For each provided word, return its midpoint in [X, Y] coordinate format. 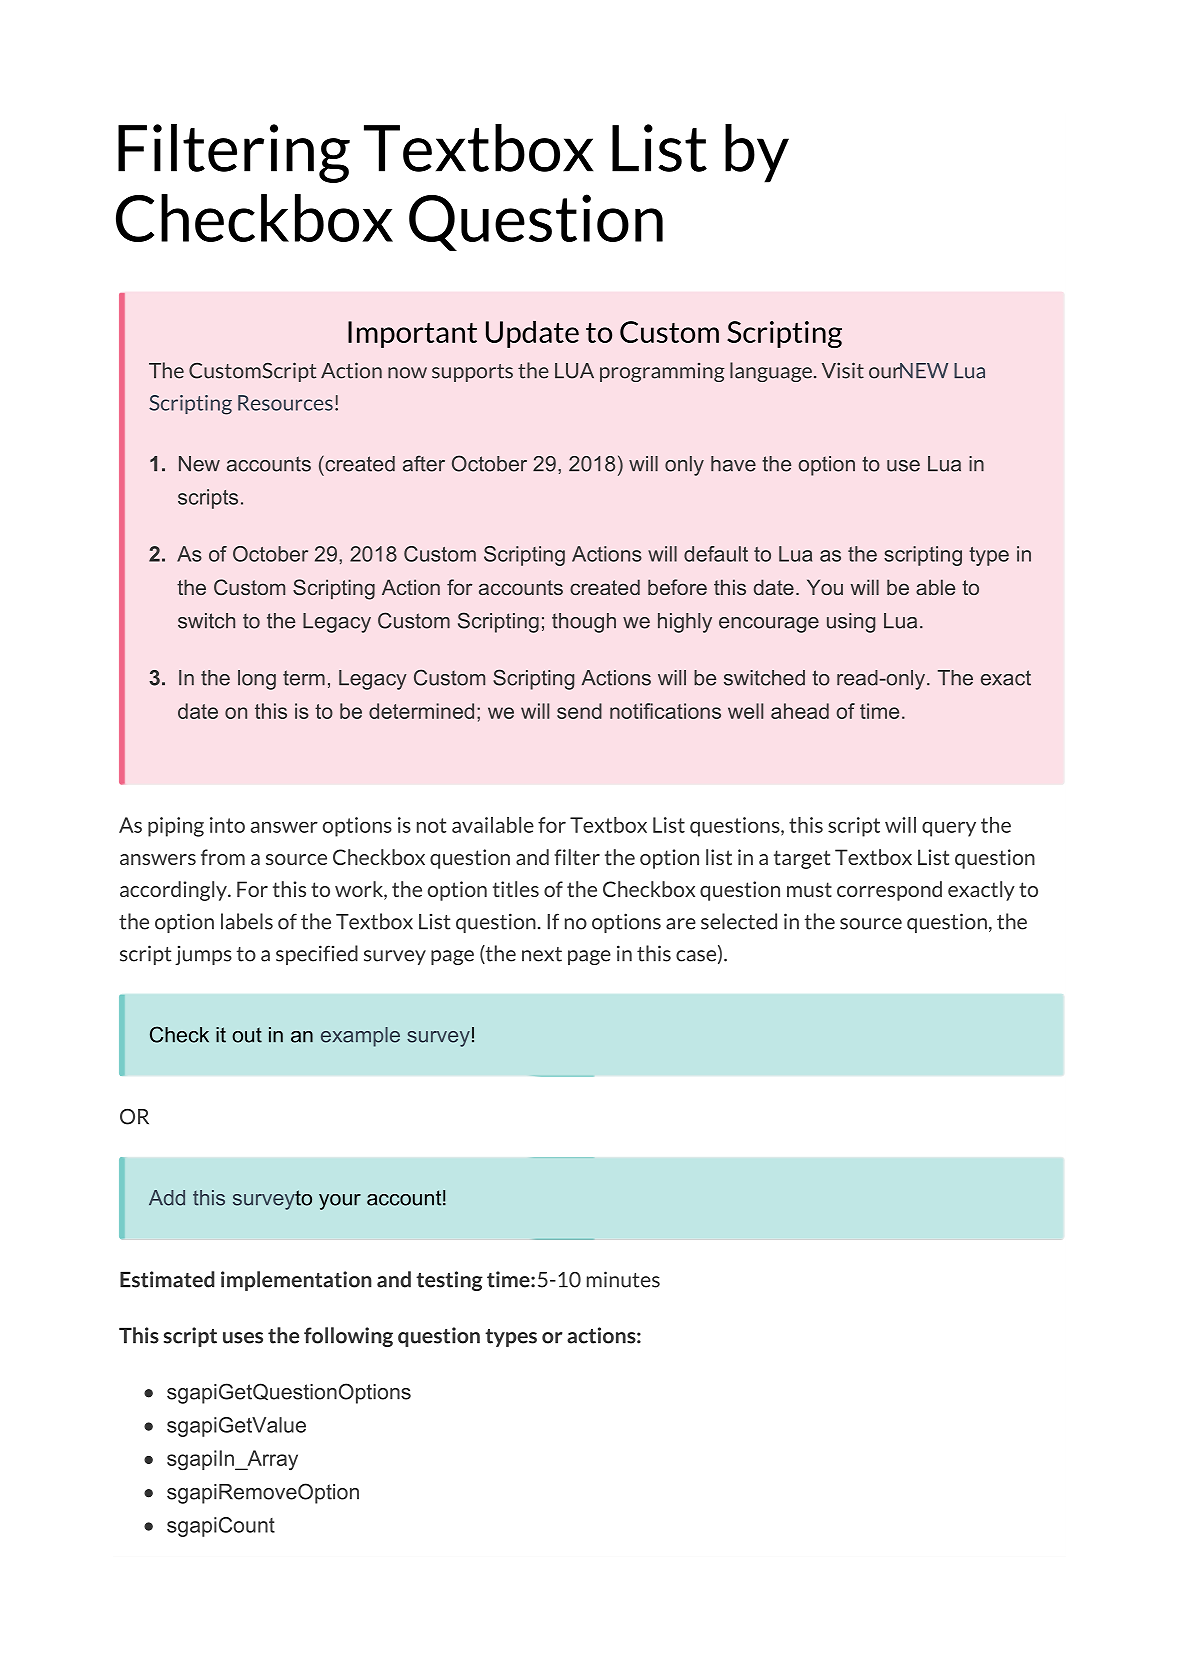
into [227, 825]
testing [449, 1281]
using [851, 623]
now [407, 373]
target [802, 859]
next [542, 954]
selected [739, 921]
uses [243, 1338]
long [257, 680]
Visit [843, 370]
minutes [623, 1279]
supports [472, 373]
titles [516, 889]
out [247, 1035]
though [584, 623]
